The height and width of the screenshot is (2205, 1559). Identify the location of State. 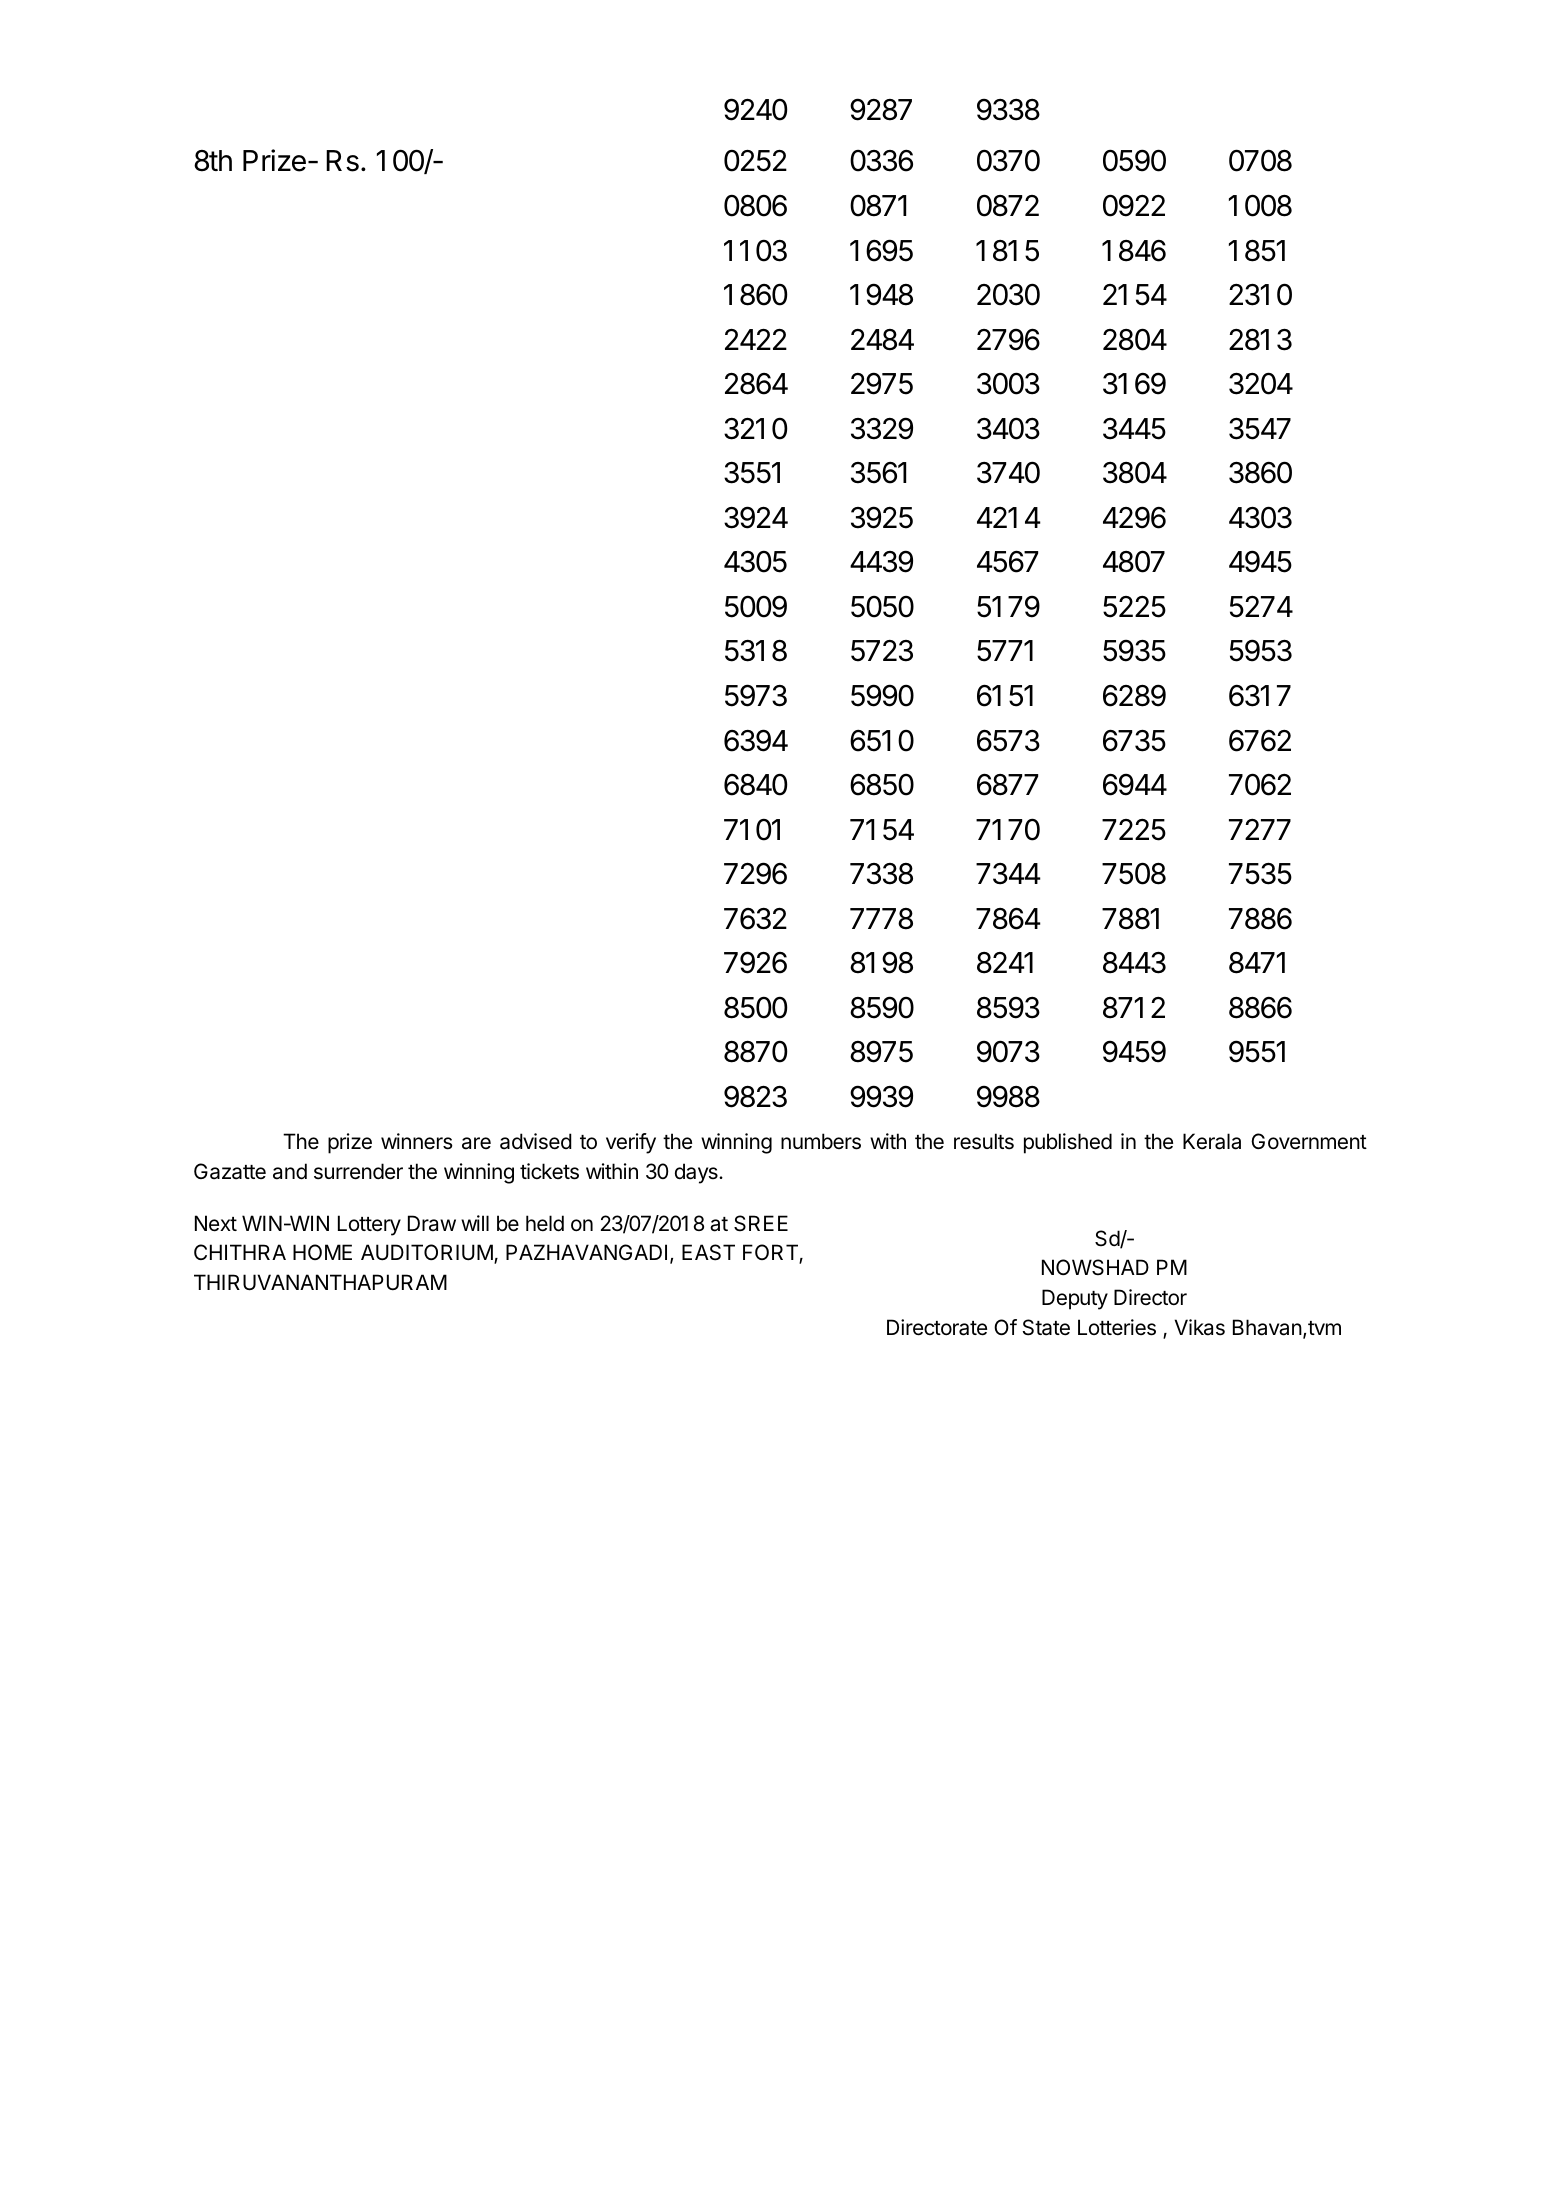
(1046, 1327).
